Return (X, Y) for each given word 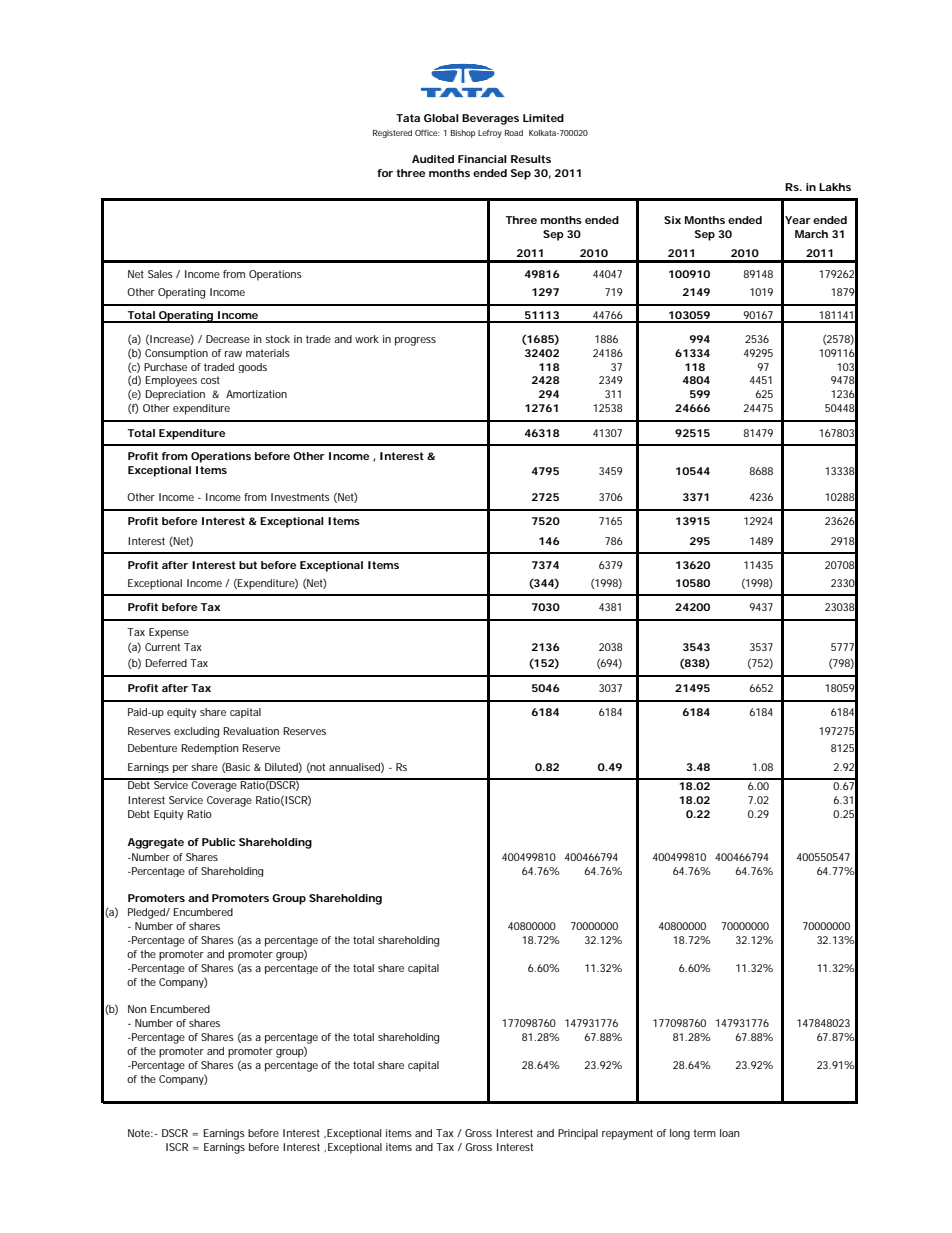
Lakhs (835, 187)
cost (210, 380)
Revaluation (251, 731)
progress (415, 341)
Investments (300, 497)
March (811, 234)
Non (137, 1009)
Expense (169, 633)
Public (218, 842)
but (248, 565)
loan (730, 1133)
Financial (482, 159)
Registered (392, 134)
